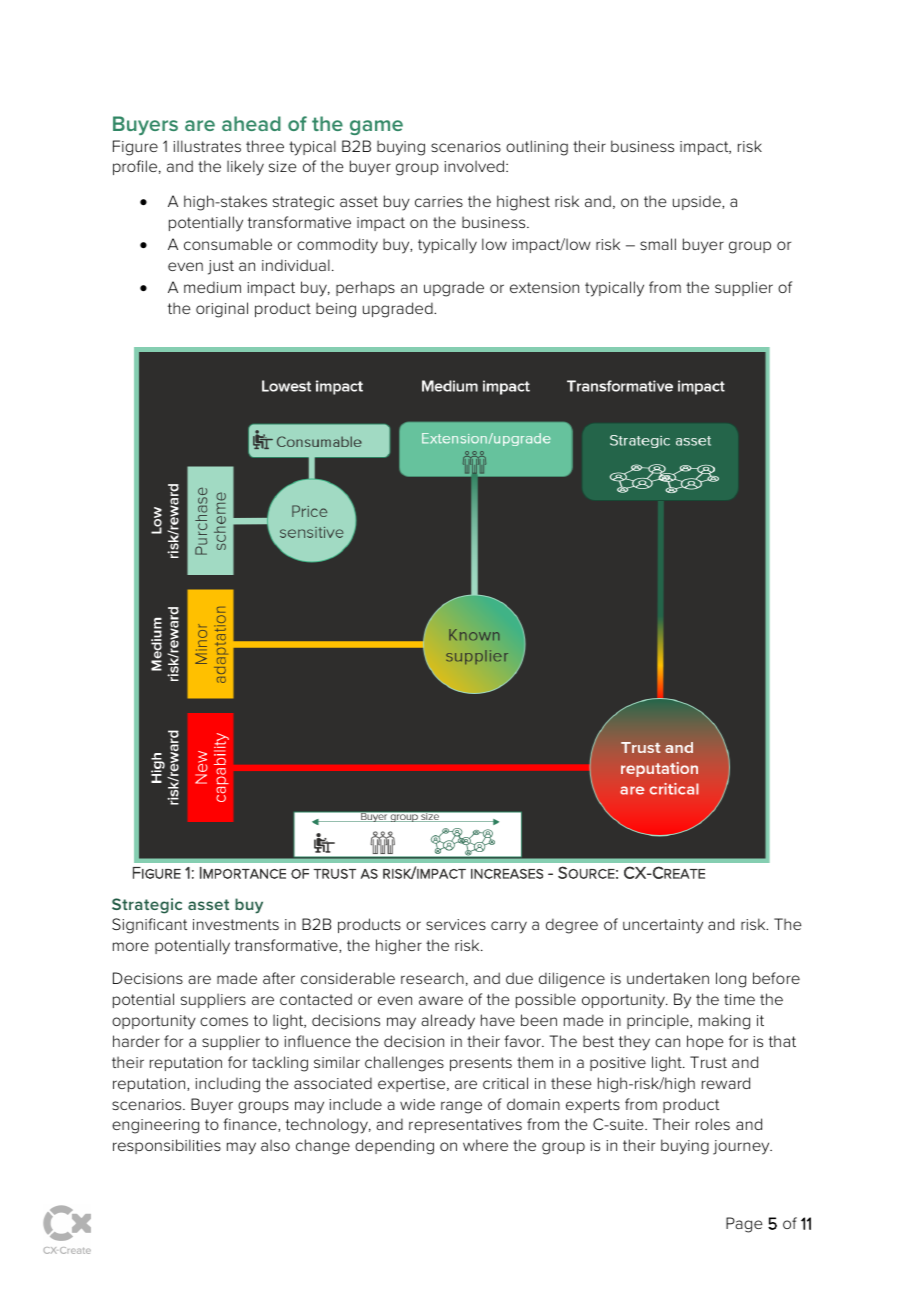  What do you see at coordinates (207, 146) in the page?
I see `illustrates` at bounding box center [207, 146].
